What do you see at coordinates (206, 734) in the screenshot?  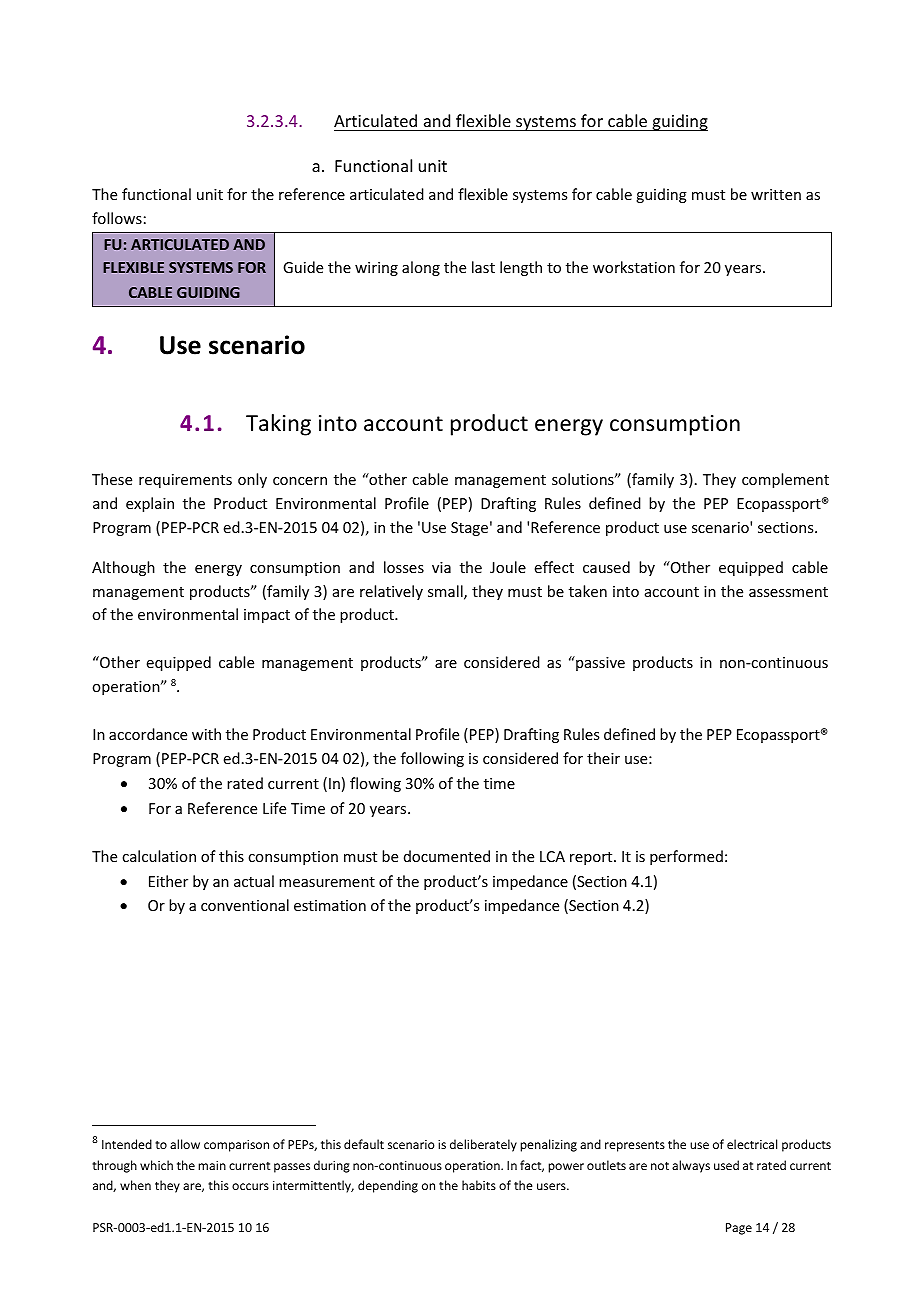 I see `with` at bounding box center [206, 734].
